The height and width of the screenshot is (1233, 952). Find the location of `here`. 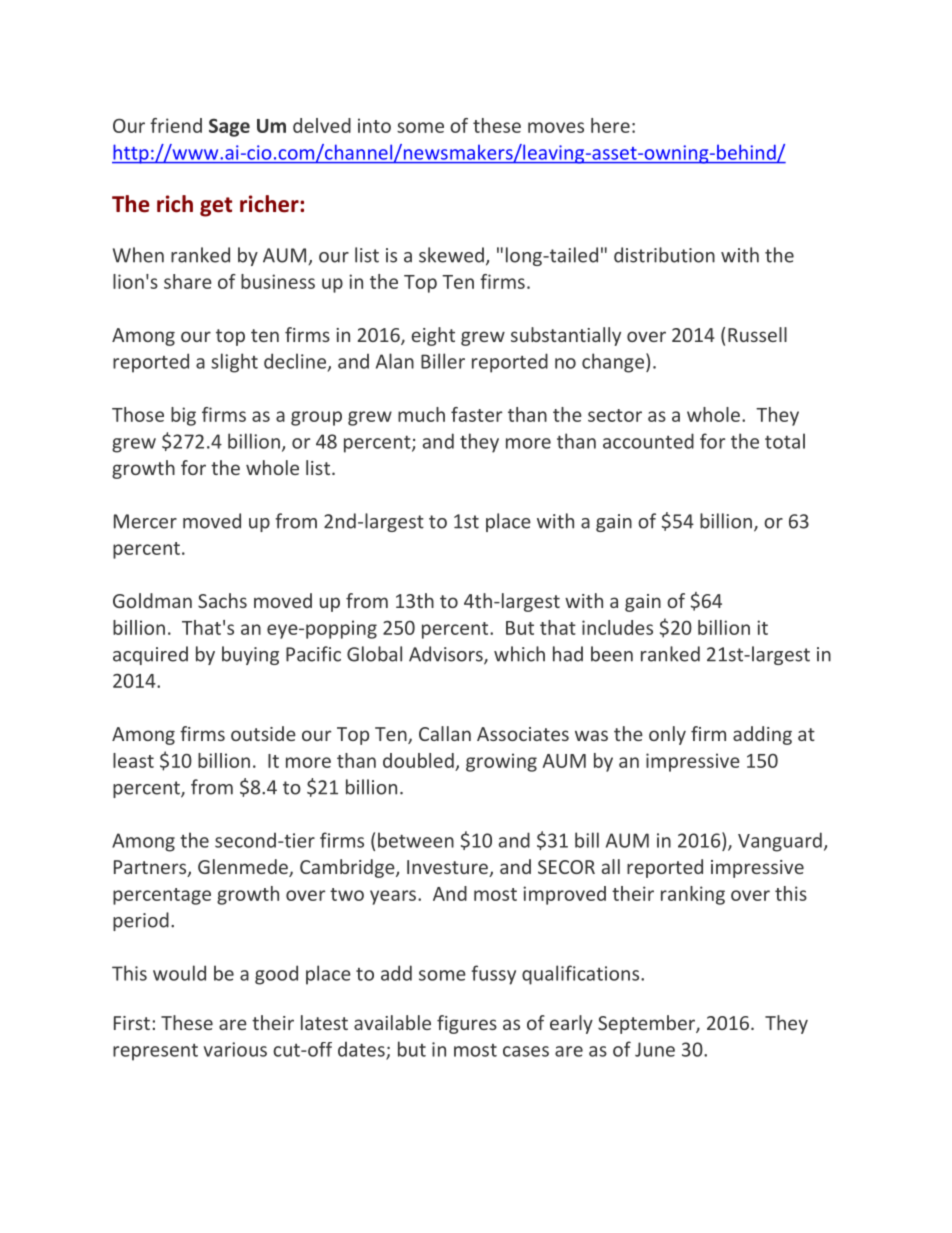

here is located at coordinates (610, 125).
